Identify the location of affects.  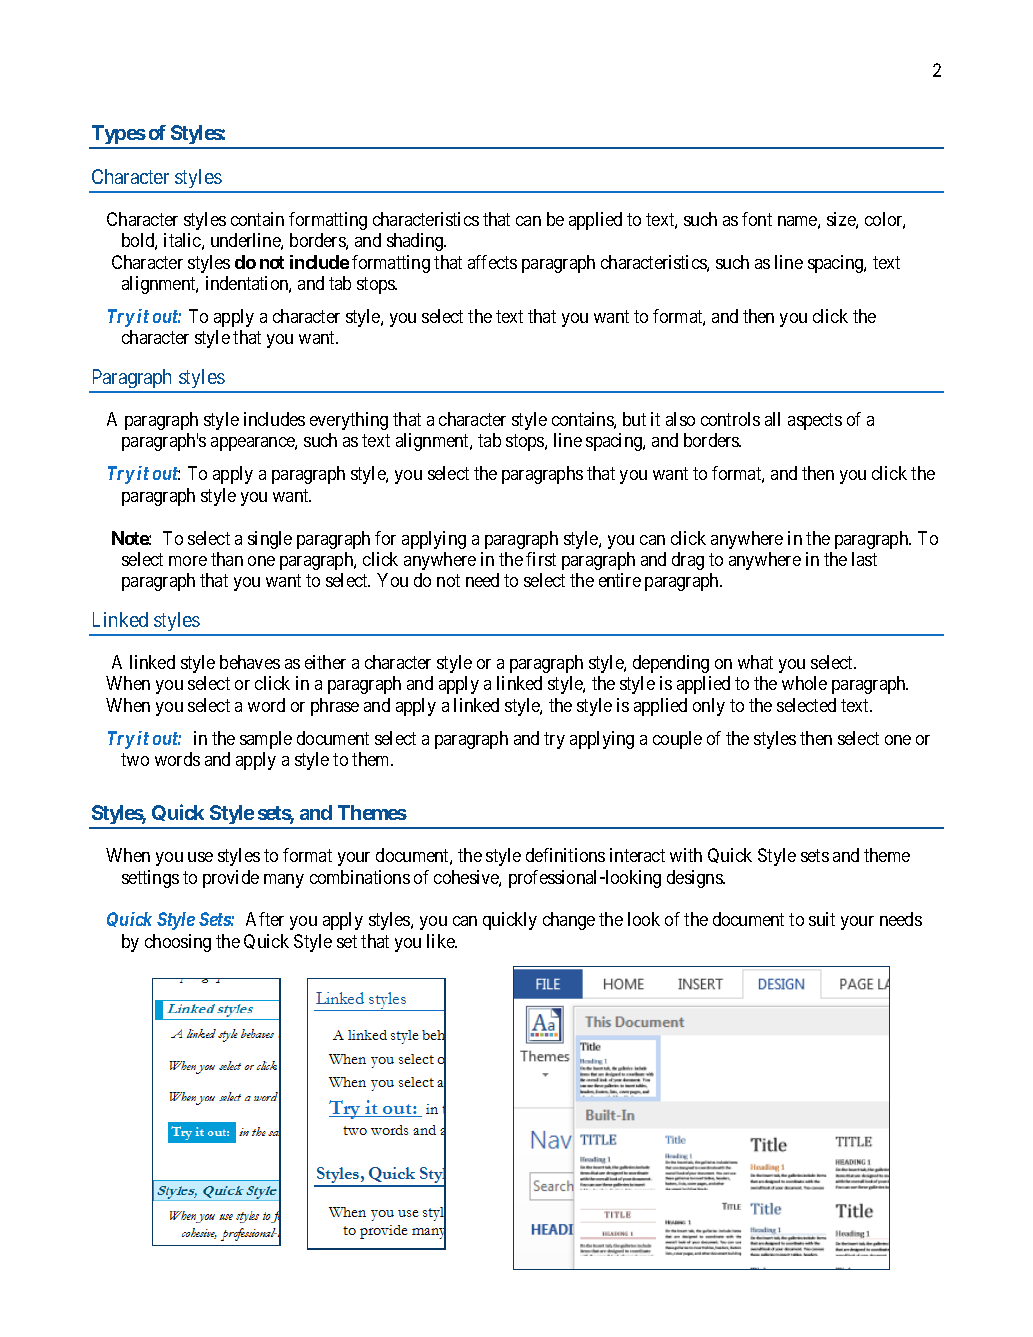
(492, 262).
